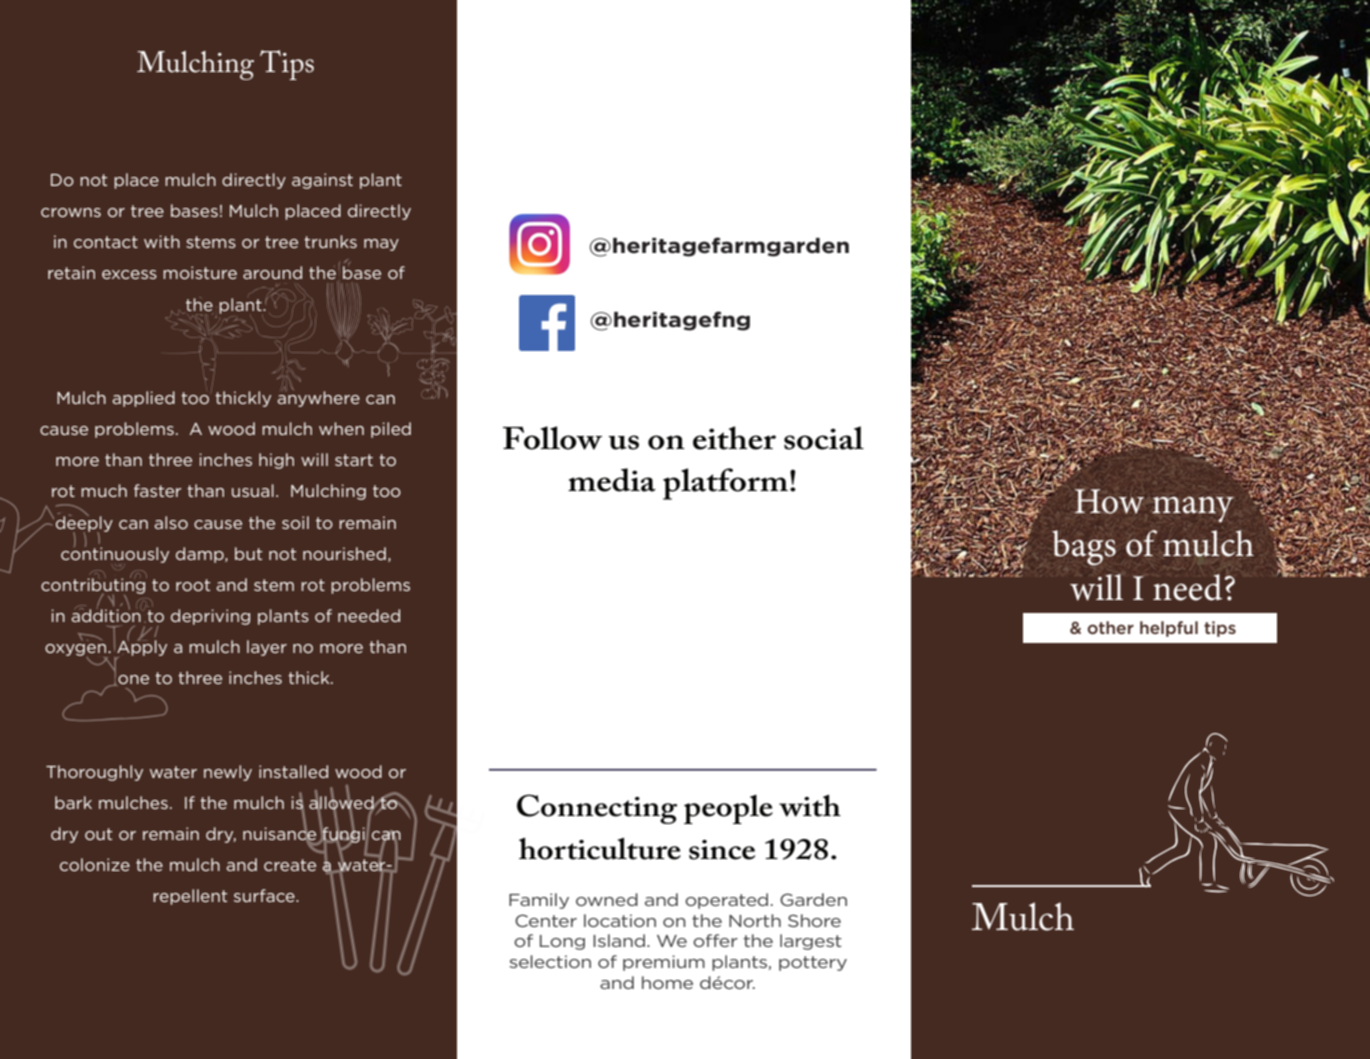  Describe the element at coordinates (143, 399) in the screenshot. I see `applied` at that location.
